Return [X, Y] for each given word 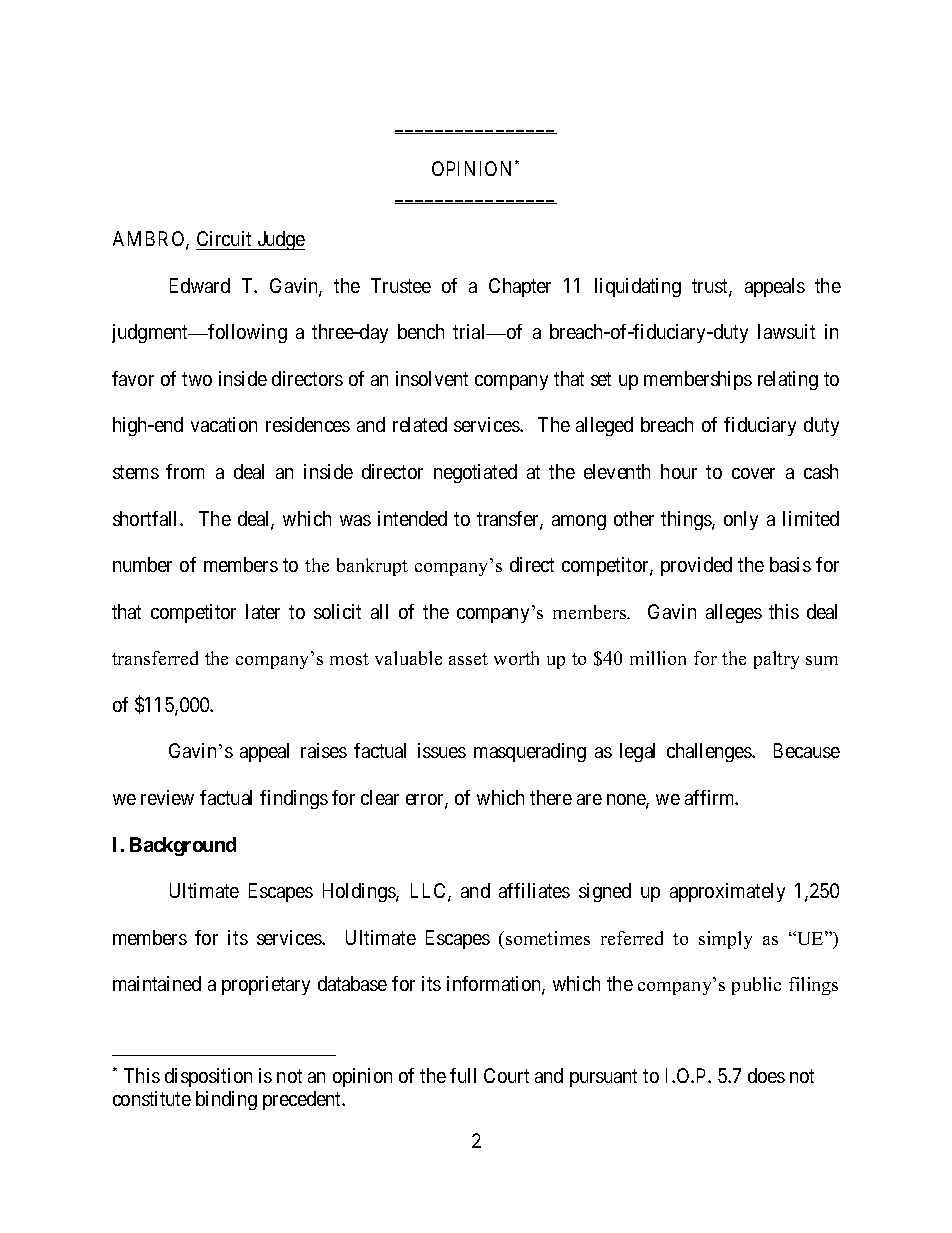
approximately [727, 892]
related [420, 424]
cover [753, 473]
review [167, 797]
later [263, 611]
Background [183, 846]
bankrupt [372, 567]
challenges [710, 752]
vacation [224, 424]
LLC [430, 892]
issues [442, 750]
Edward [200, 285]
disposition [208, 1077]
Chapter [520, 287]
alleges [734, 613]
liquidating [638, 287]
